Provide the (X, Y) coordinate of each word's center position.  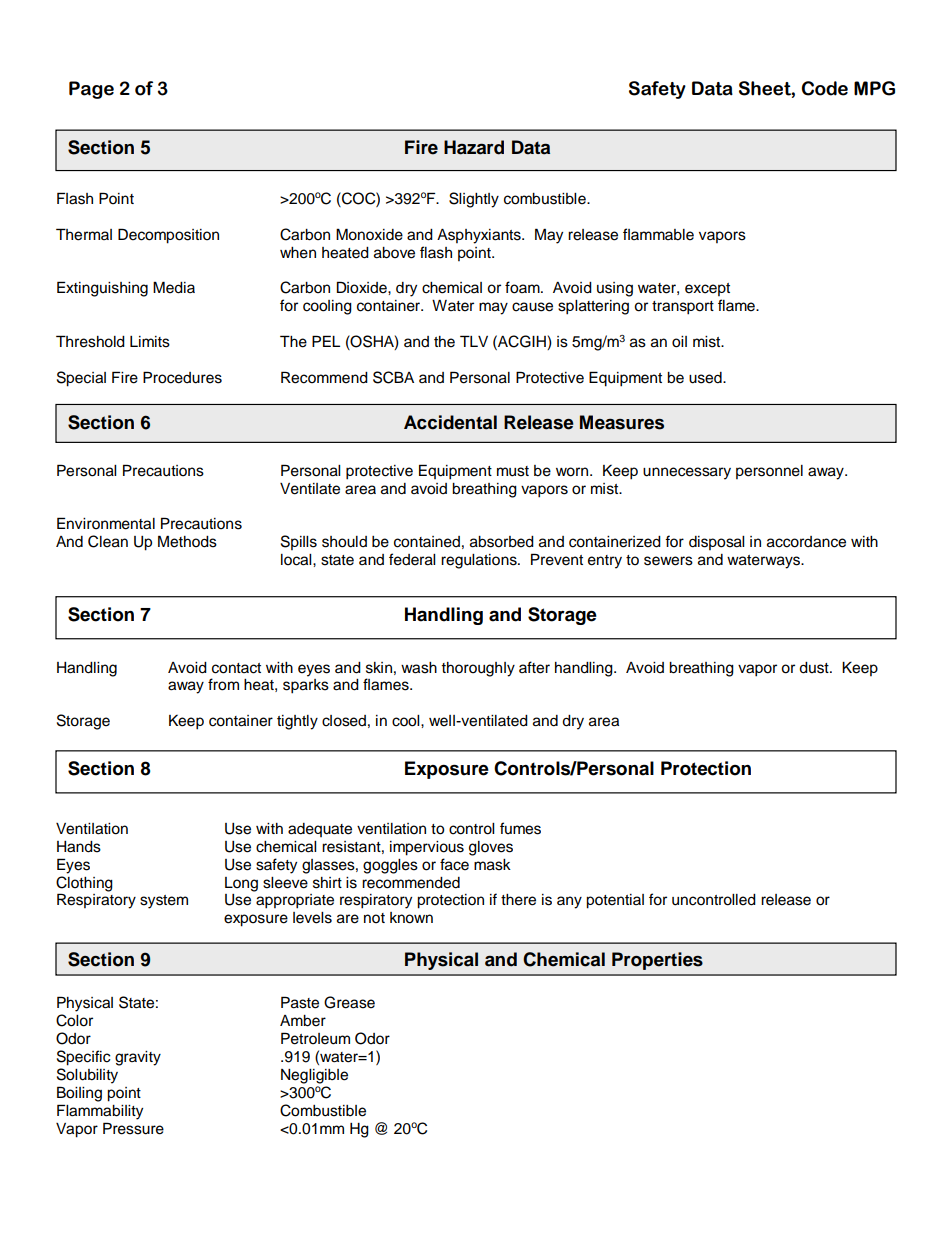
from (223, 684)
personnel (769, 472)
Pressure (133, 1128)
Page (91, 90)
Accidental (450, 422)
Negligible (314, 1076)
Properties (657, 961)
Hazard (474, 147)
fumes (520, 828)
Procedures (182, 377)
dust (815, 668)
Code (825, 88)
